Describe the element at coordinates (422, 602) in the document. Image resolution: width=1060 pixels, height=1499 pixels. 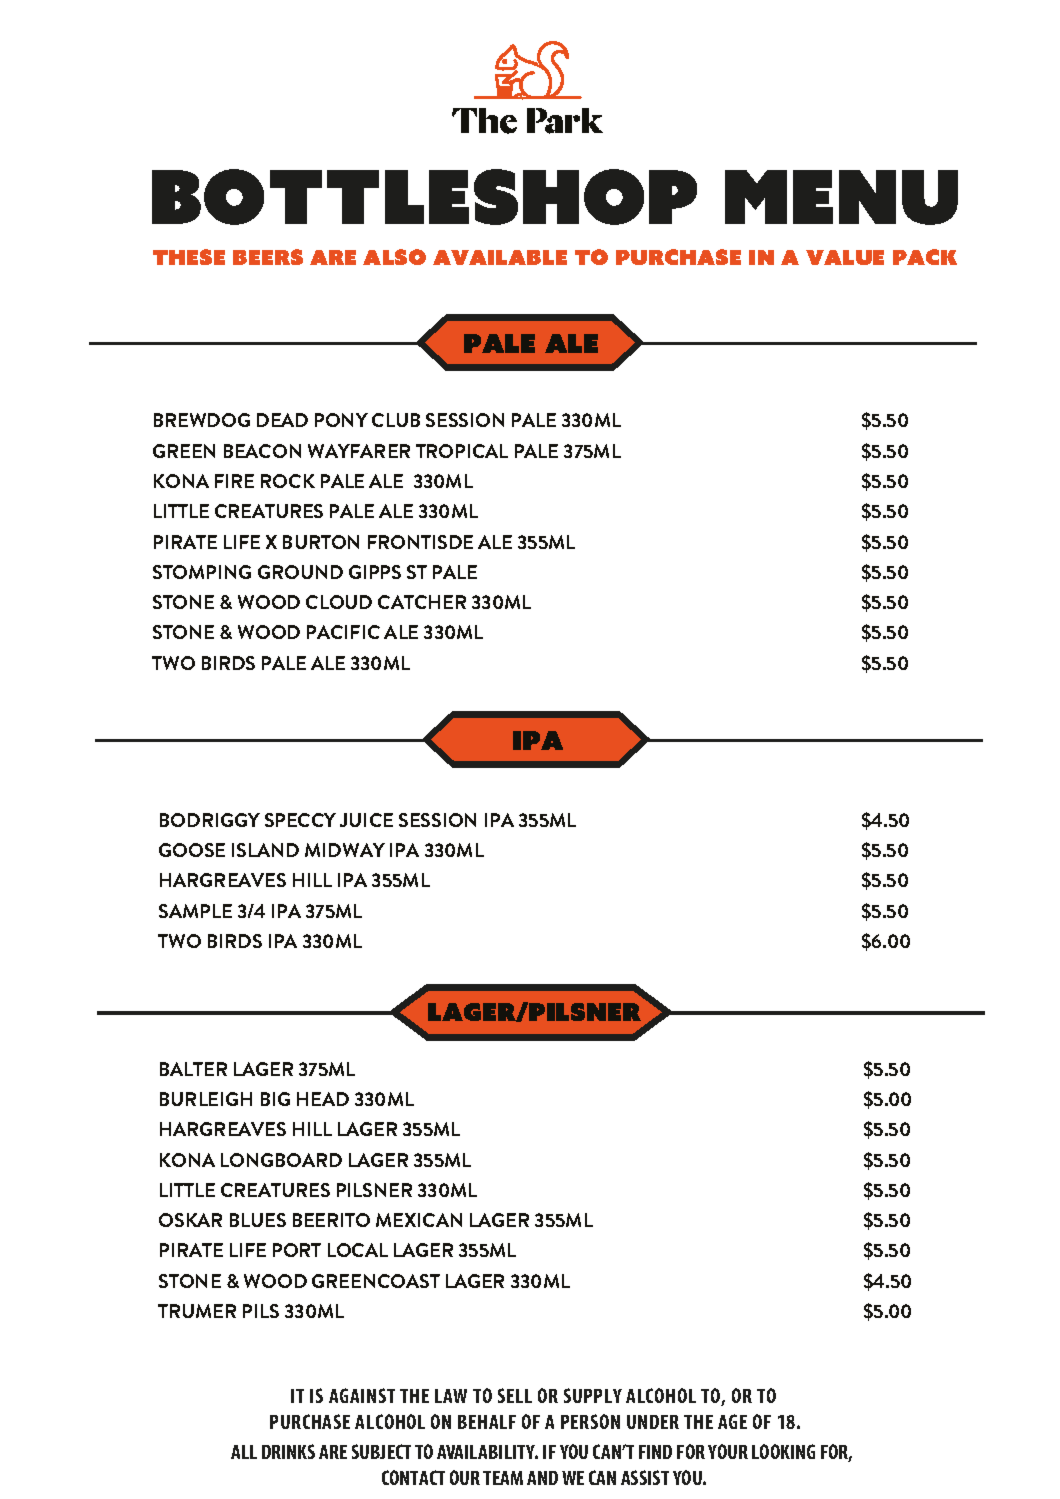
I see `CATCHER` at that location.
